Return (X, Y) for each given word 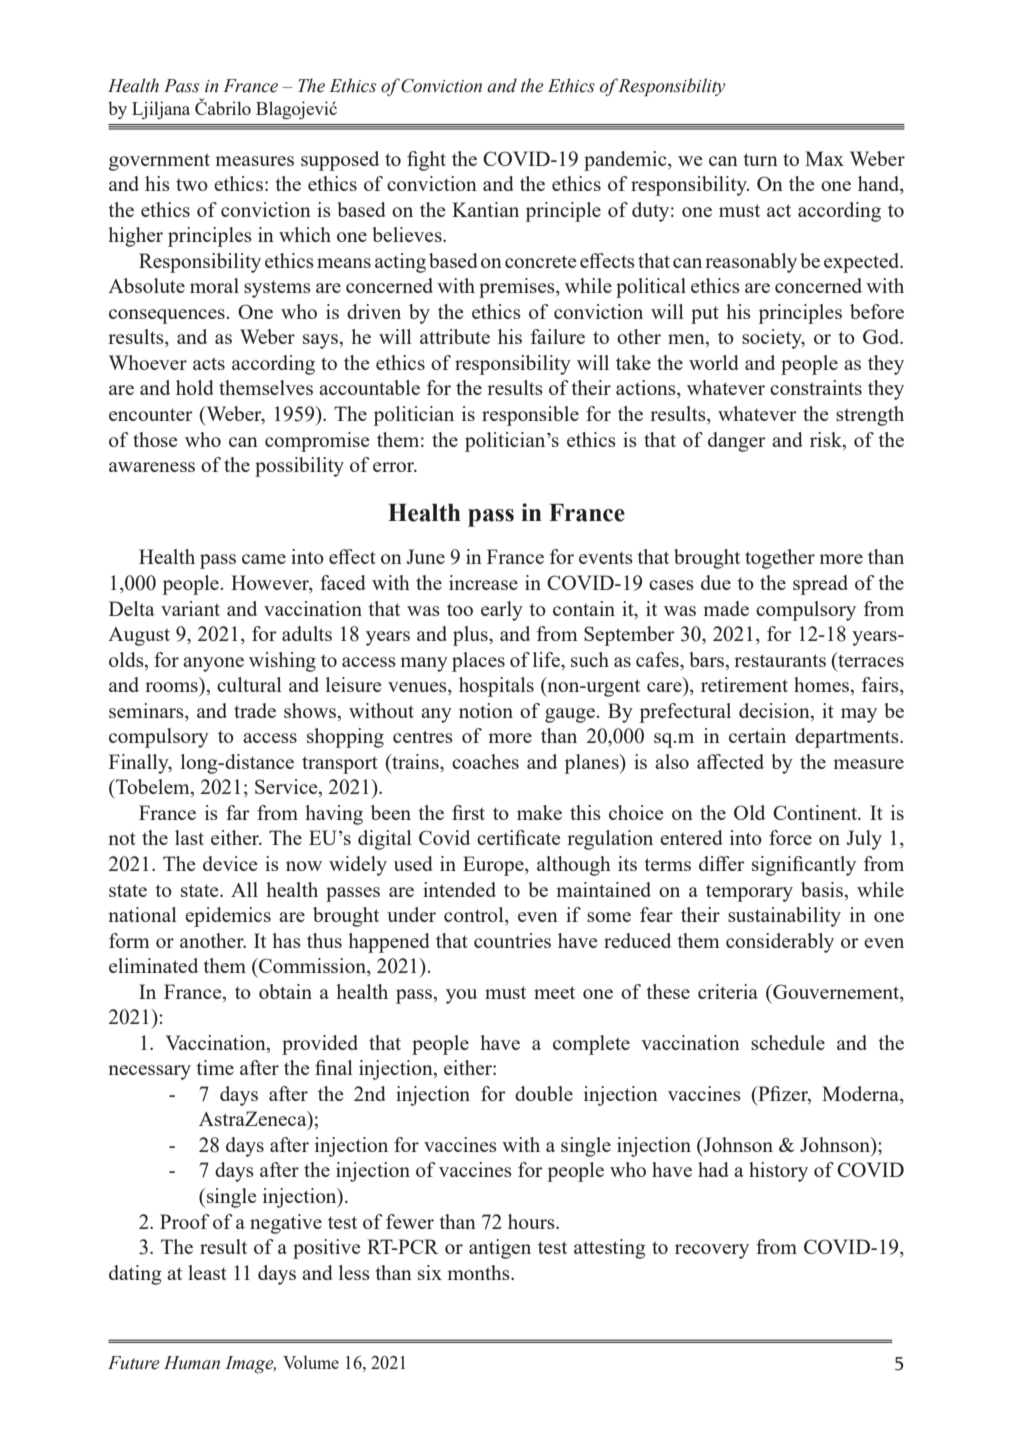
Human (192, 1363)
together (780, 559)
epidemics (228, 917)
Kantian (485, 209)
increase (483, 582)
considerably (780, 943)
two (192, 184)
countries (512, 940)
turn (760, 159)
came (264, 559)
